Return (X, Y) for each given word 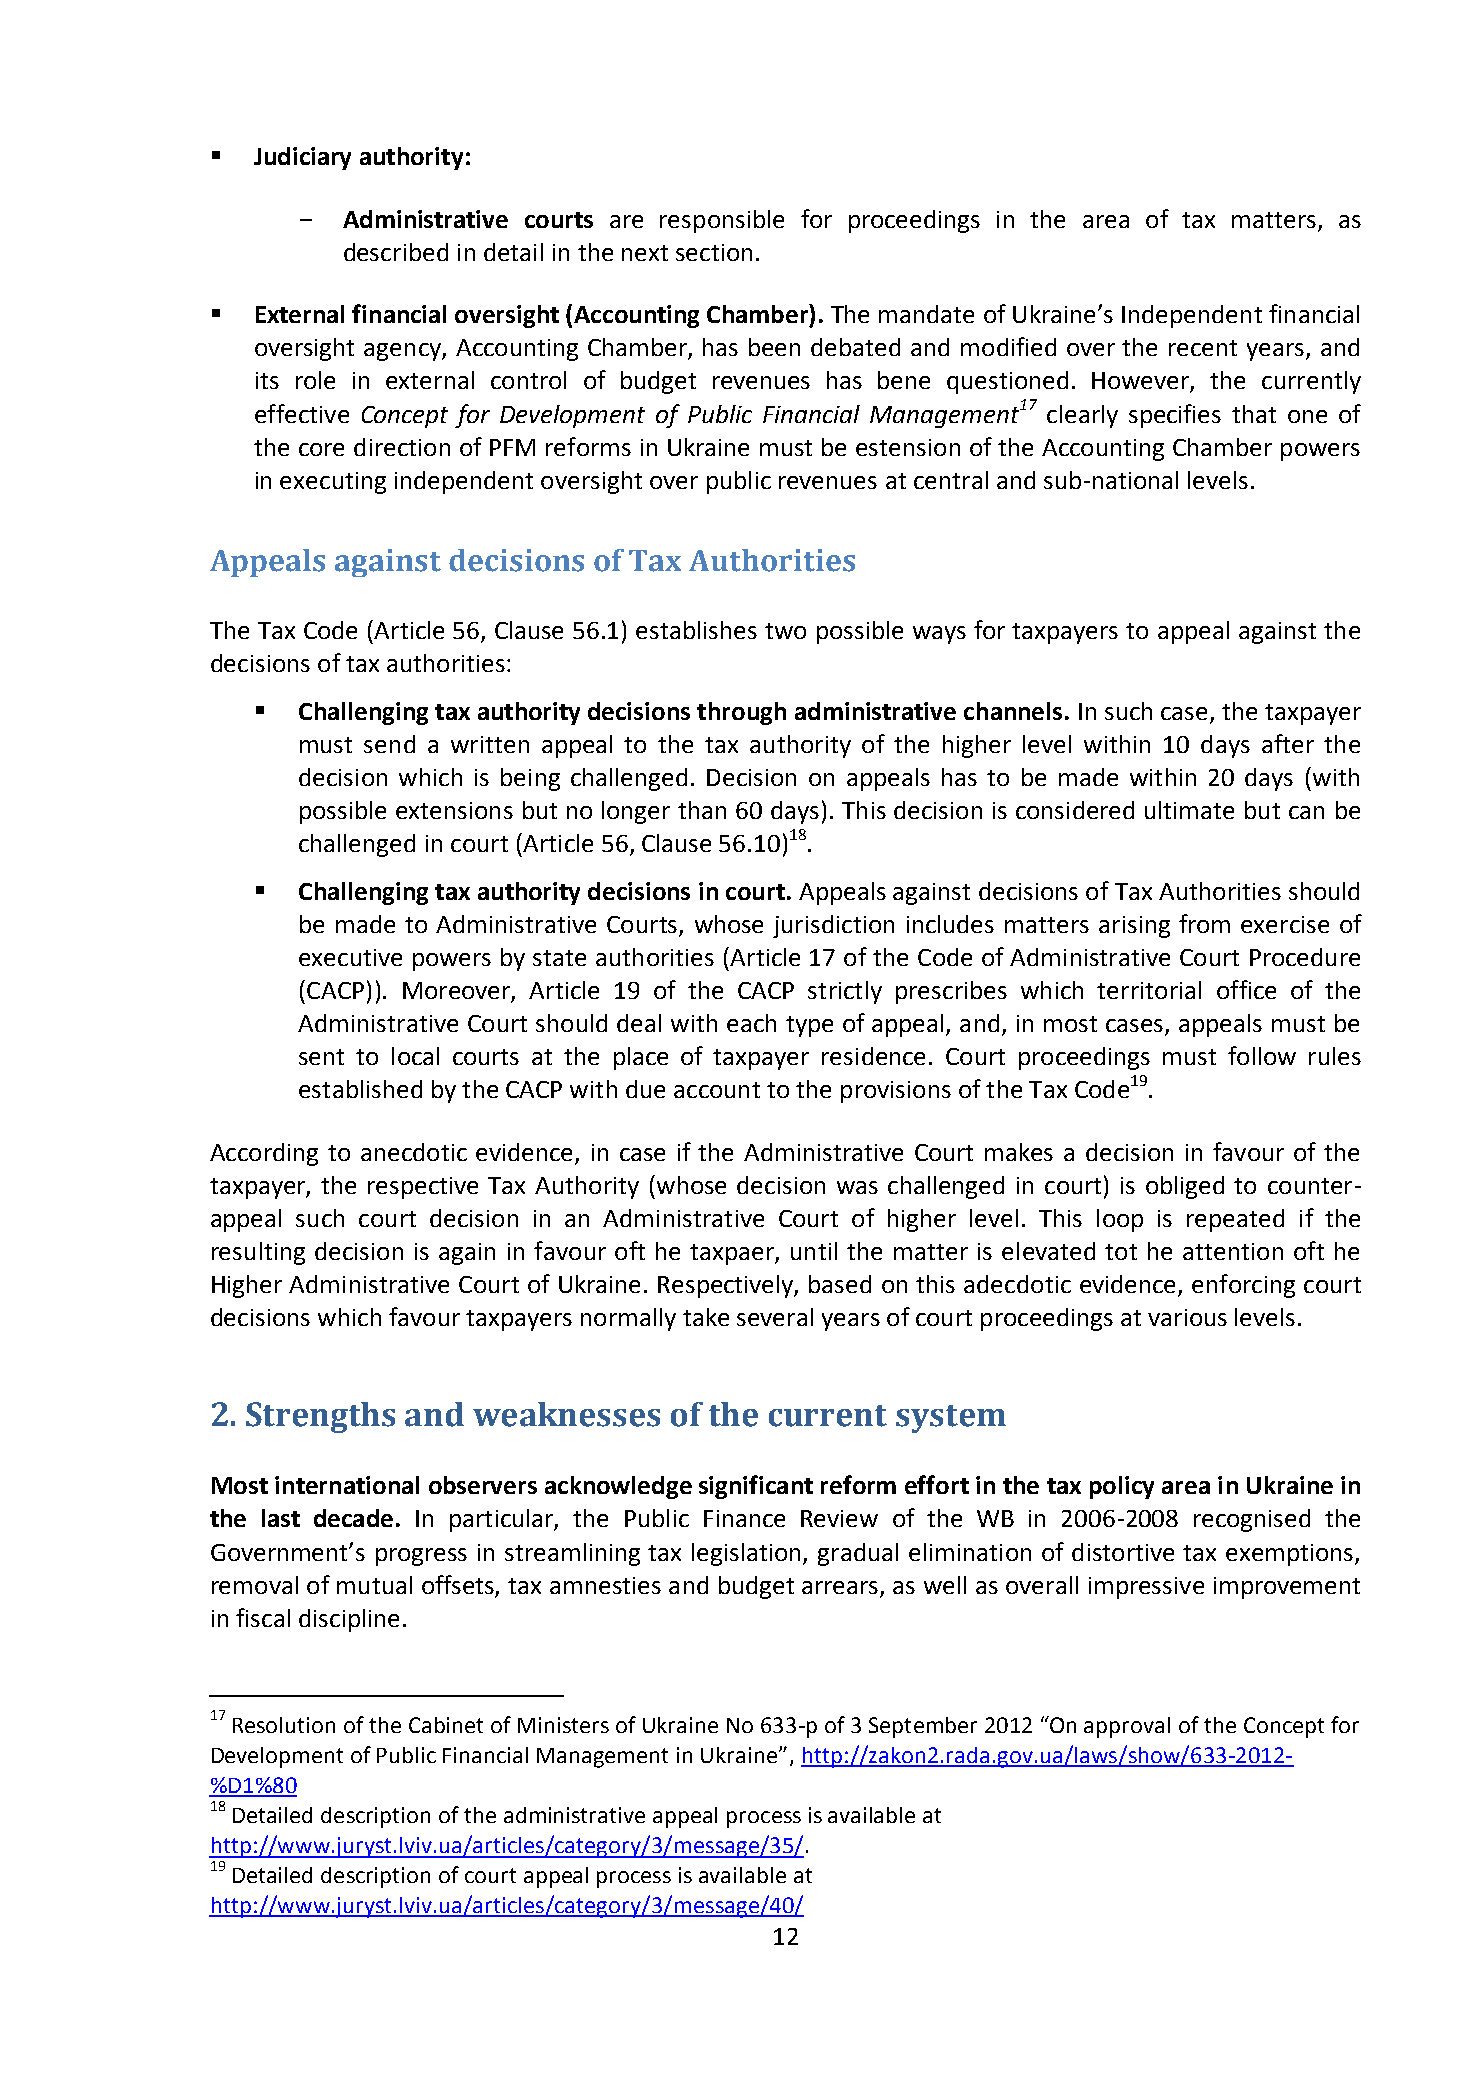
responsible (722, 221)
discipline (349, 1620)
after (1288, 743)
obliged (1185, 1187)
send (389, 744)
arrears (840, 1587)
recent (1203, 348)
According (264, 1154)
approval (1127, 1727)
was (857, 1187)
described (396, 252)
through (741, 713)
